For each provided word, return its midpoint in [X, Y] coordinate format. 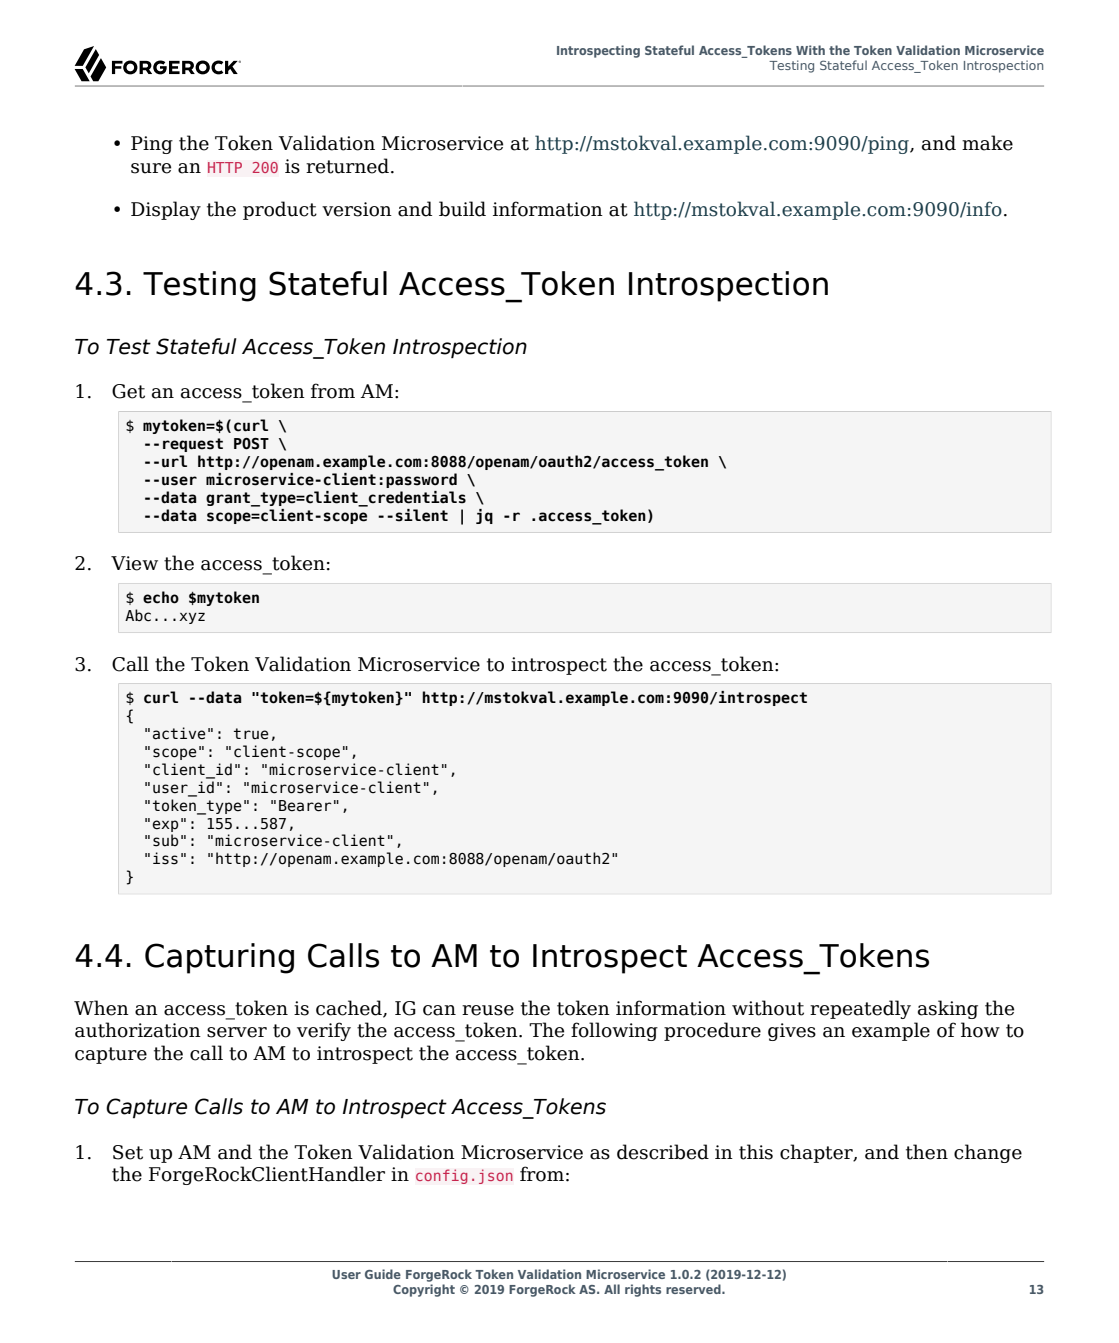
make [987, 143]
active [179, 733]
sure [151, 168]
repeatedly [860, 1009]
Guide [383, 1274]
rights [643, 1290]
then [927, 1152]
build [462, 209]
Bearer [305, 806]
